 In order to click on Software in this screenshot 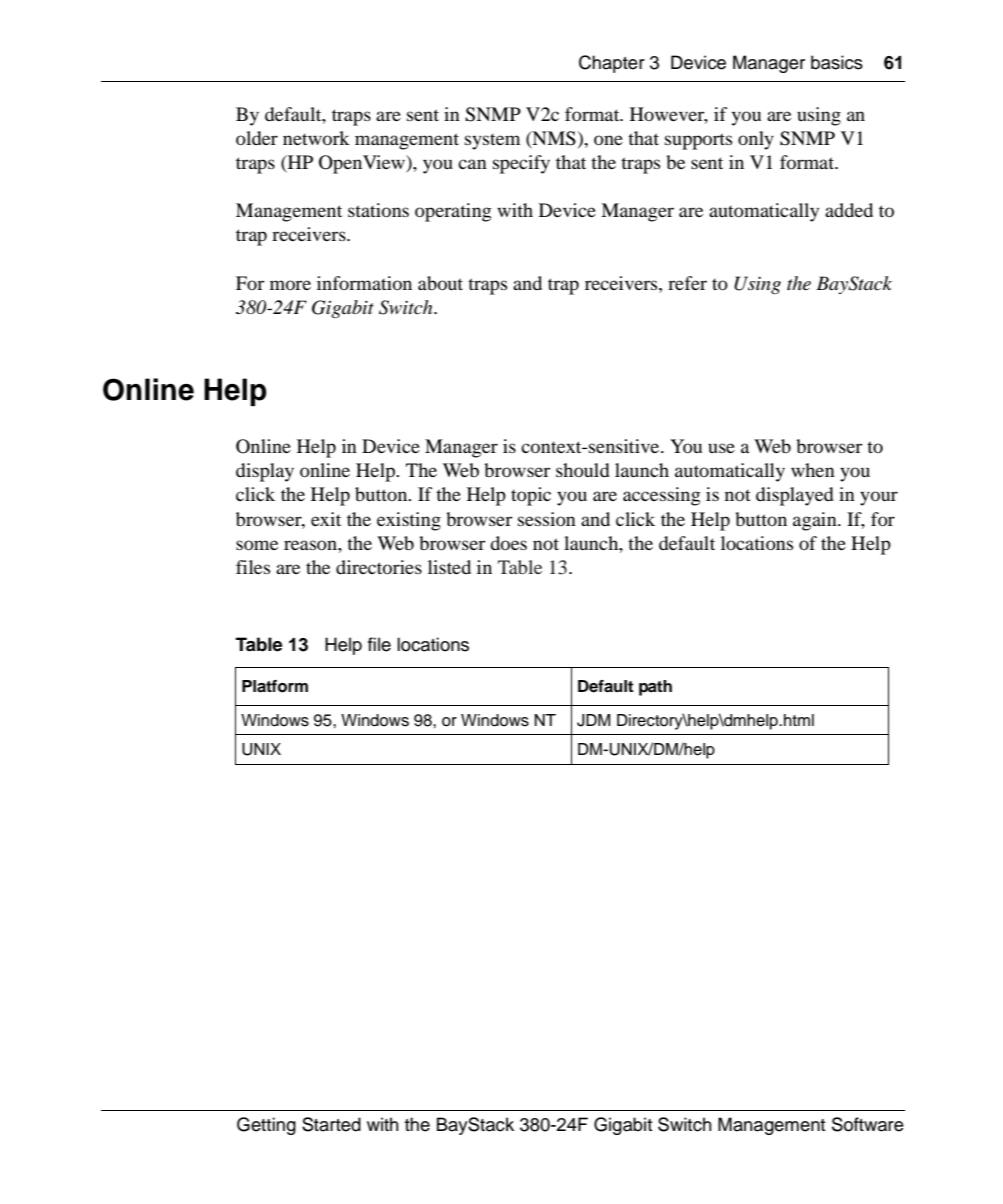, I will do `click(868, 1124)`.
